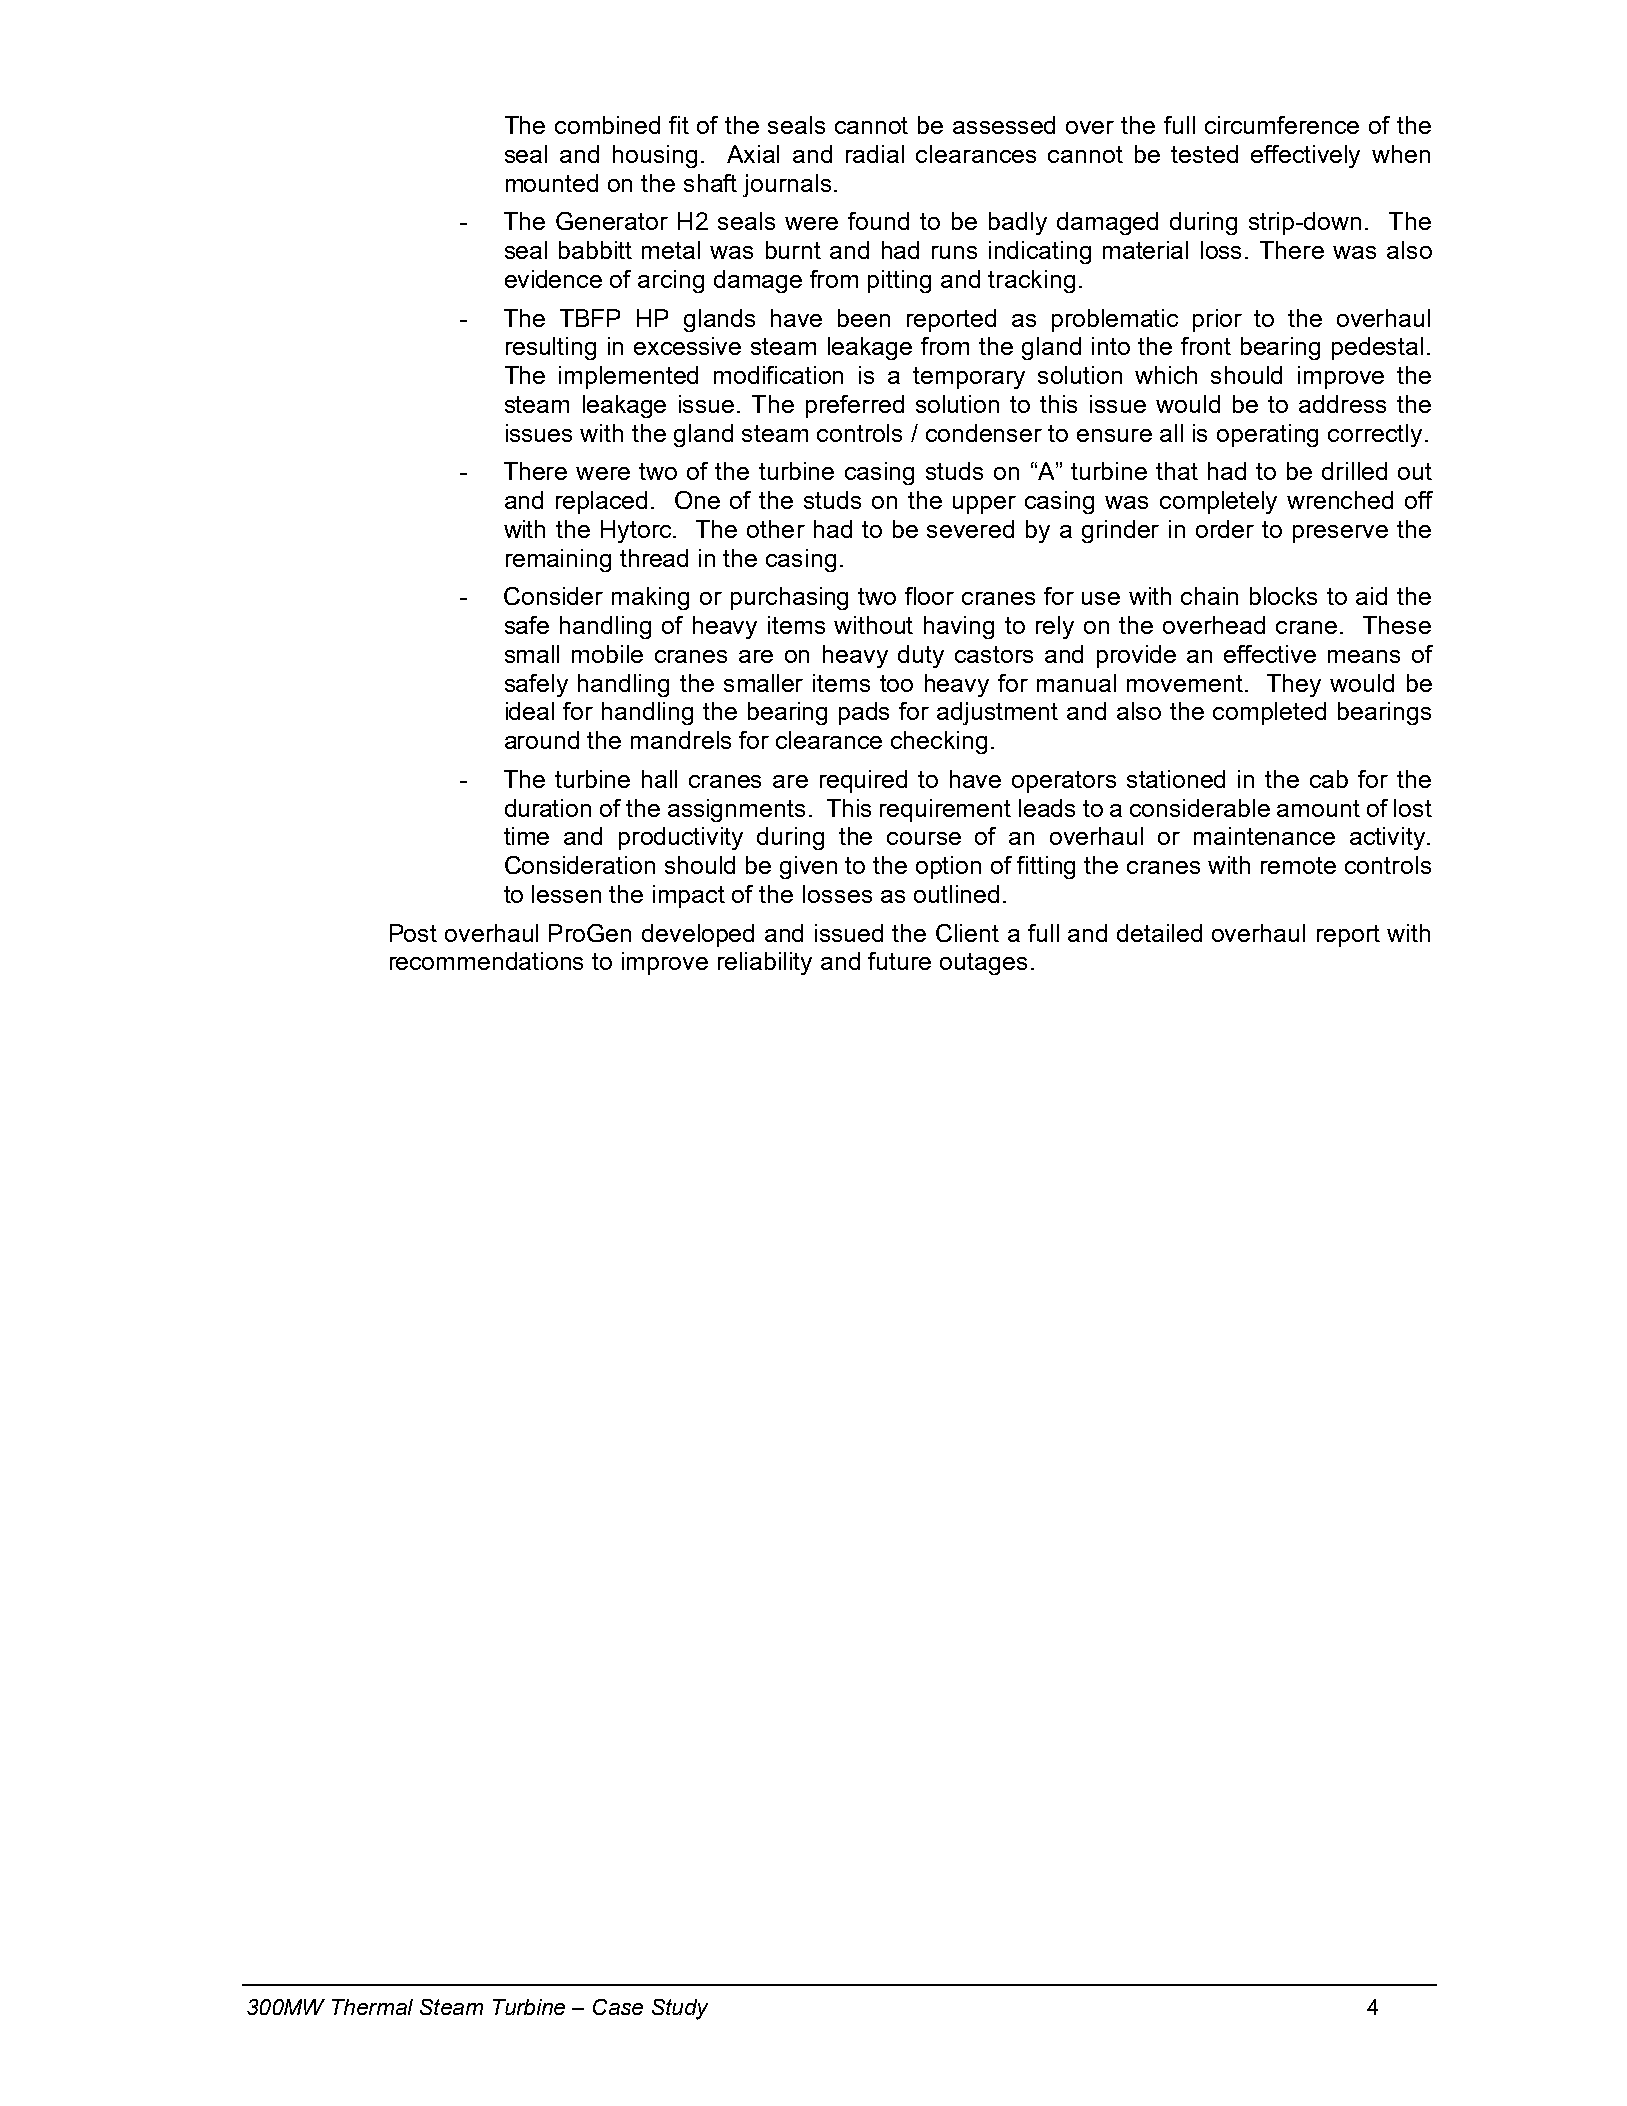 This screenshot has height=2106, width=1627. What do you see at coordinates (558, 560) in the screenshot?
I see `remaining` at bounding box center [558, 560].
